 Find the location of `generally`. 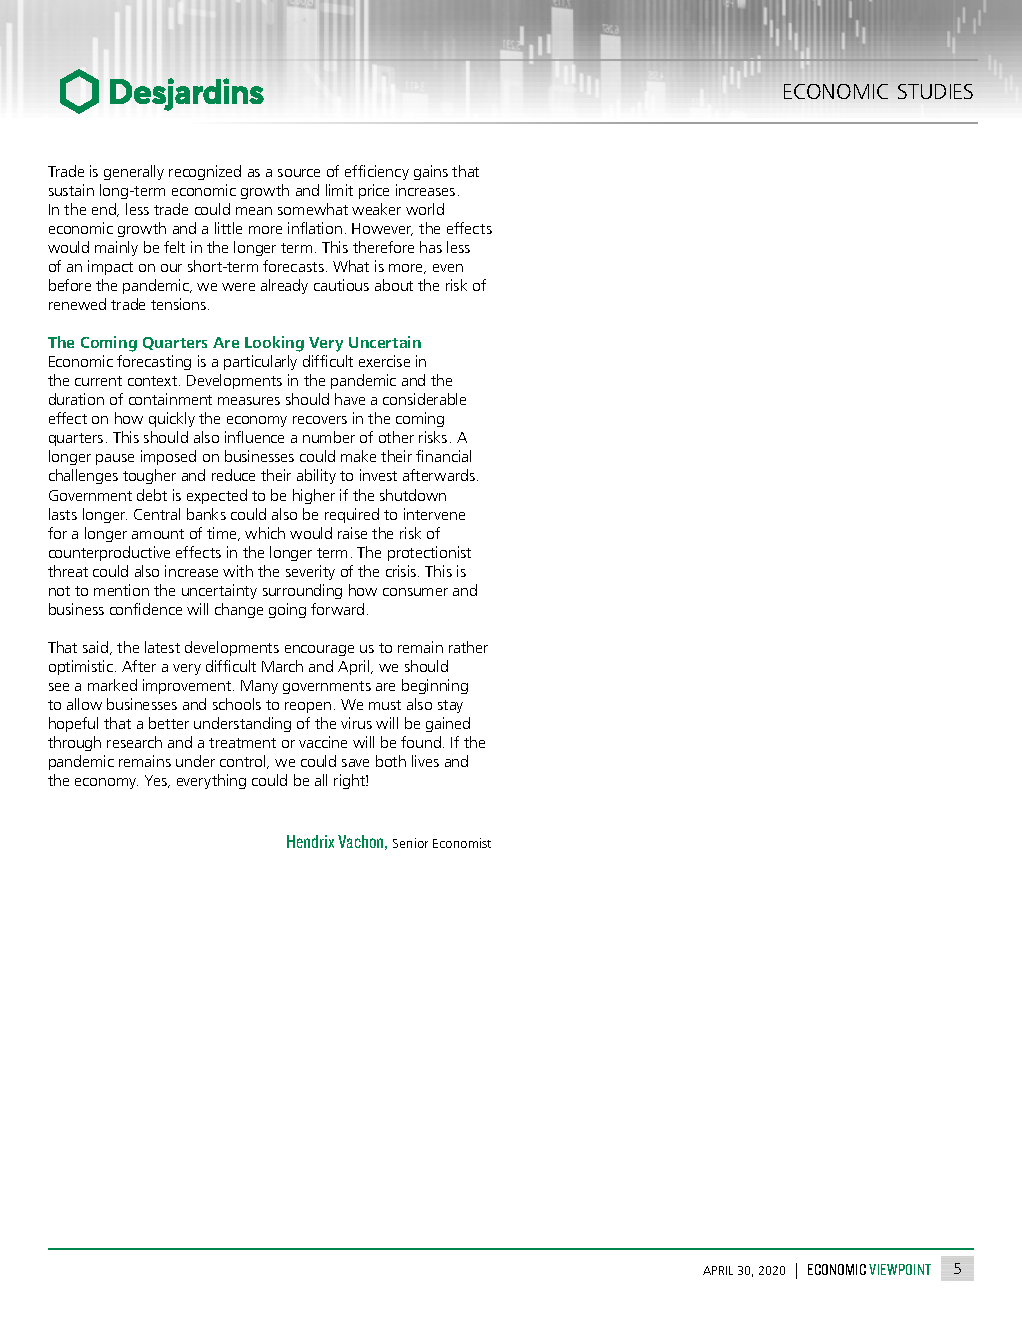

generally is located at coordinates (134, 172).
